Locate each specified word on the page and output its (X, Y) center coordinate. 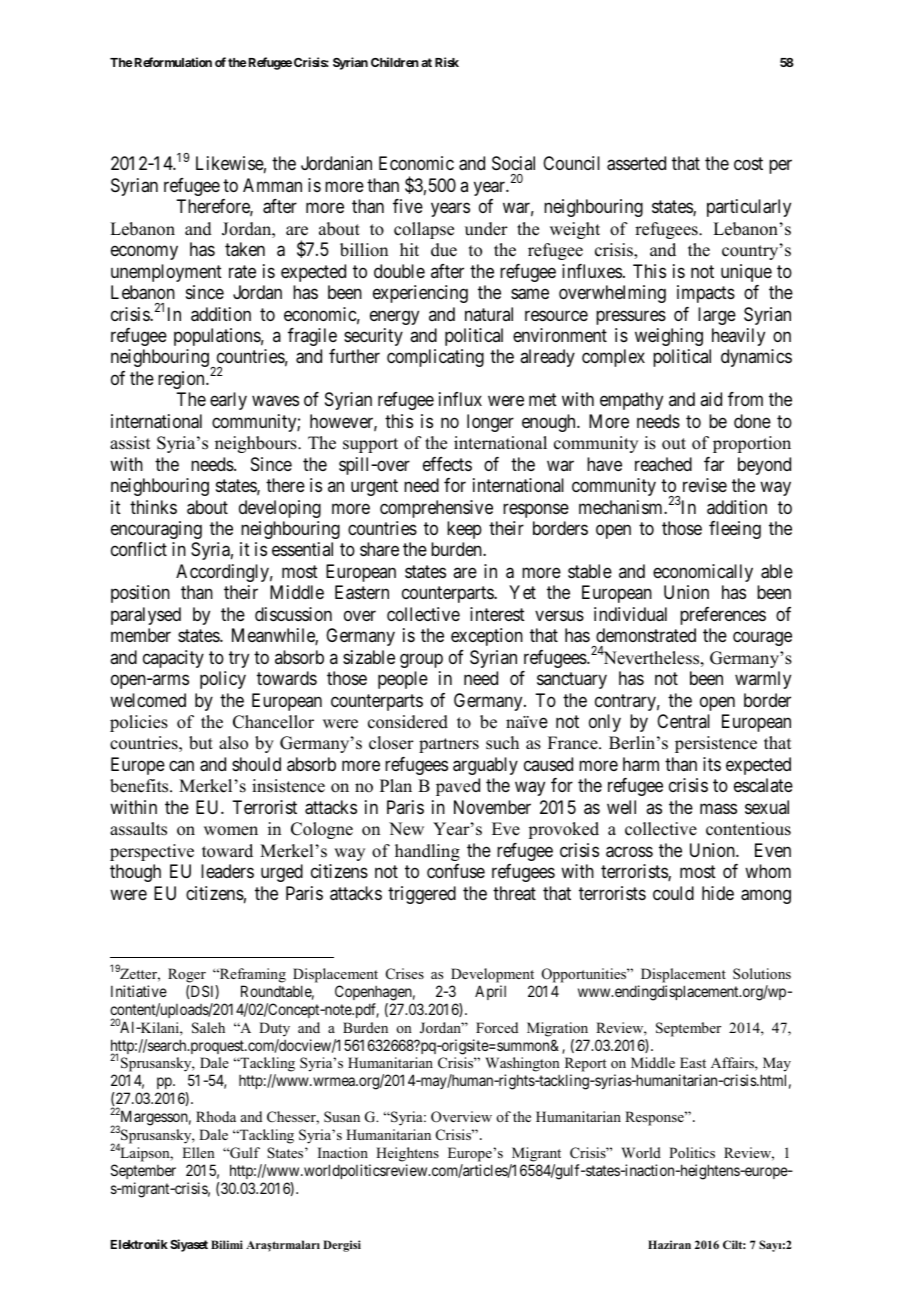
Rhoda (216, 1116)
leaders (227, 871)
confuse (456, 871)
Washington (522, 1066)
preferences (723, 616)
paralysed (146, 616)
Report (585, 1066)
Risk (447, 62)
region (182, 380)
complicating (435, 358)
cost (748, 164)
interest (497, 614)
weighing (669, 337)
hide (718, 893)
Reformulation (172, 62)
